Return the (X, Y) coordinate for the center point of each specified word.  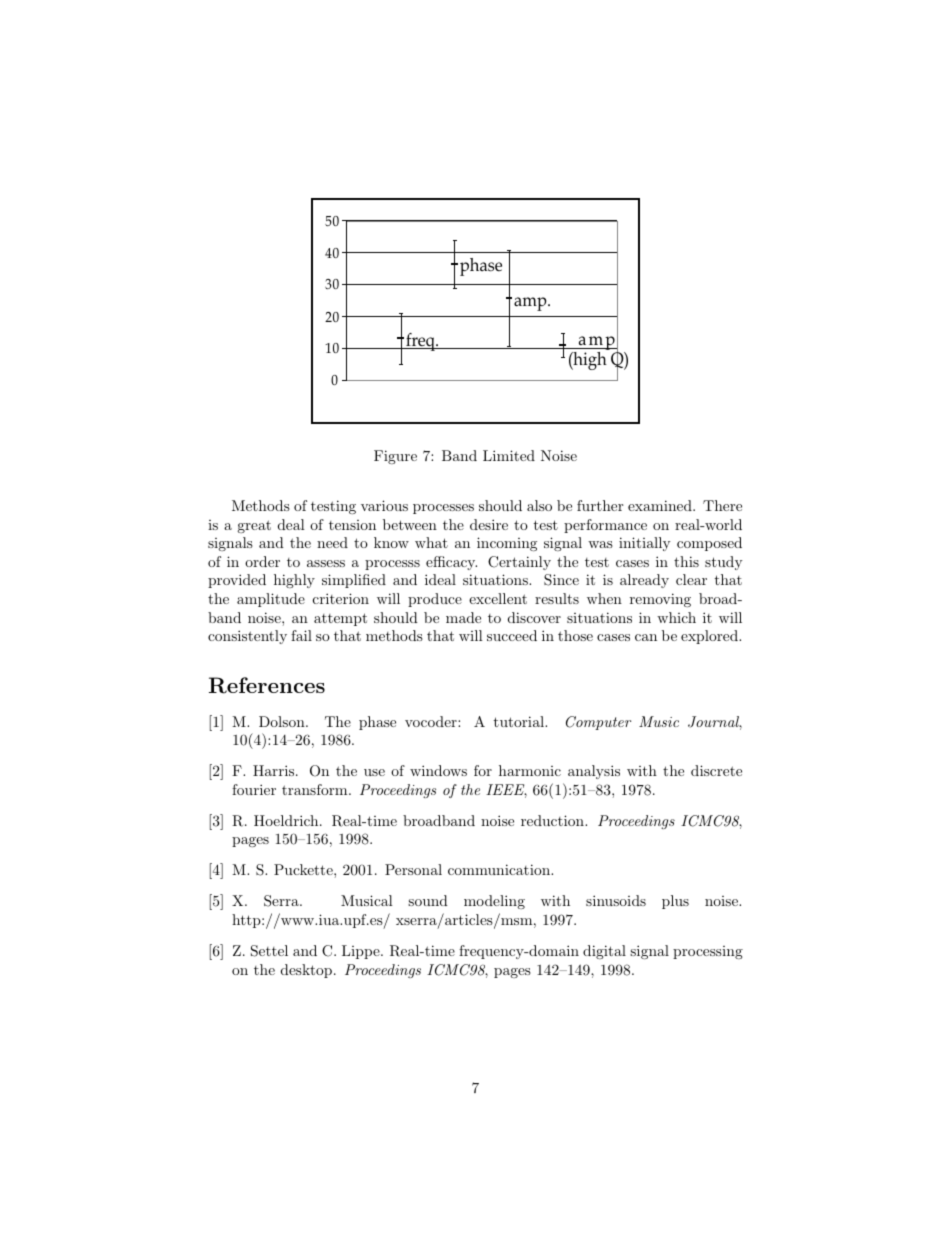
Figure (395, 457)
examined (661, 505)
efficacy (451, 563)
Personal (413, 869)
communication (500, 869)
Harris (275, 770)
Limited (509, 455)
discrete (716, 770)
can (646, 637)
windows (438, 770)
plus (675, 902)
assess (326, 563)
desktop (308, 971)
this (686, 561)
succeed (512, 635)
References (267, 685)
